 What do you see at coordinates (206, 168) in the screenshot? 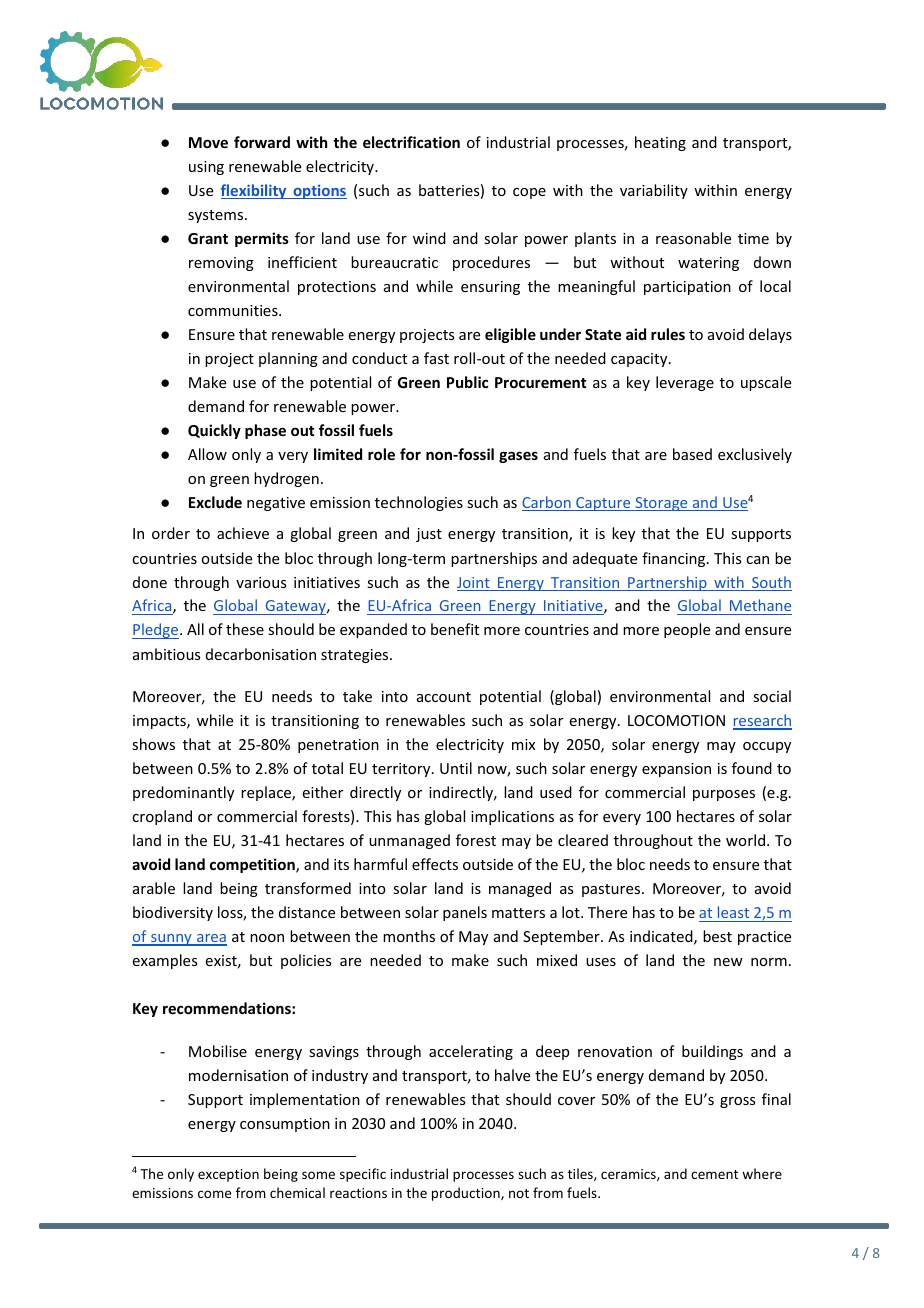
I see `using` at bounding box center [206, 168].
